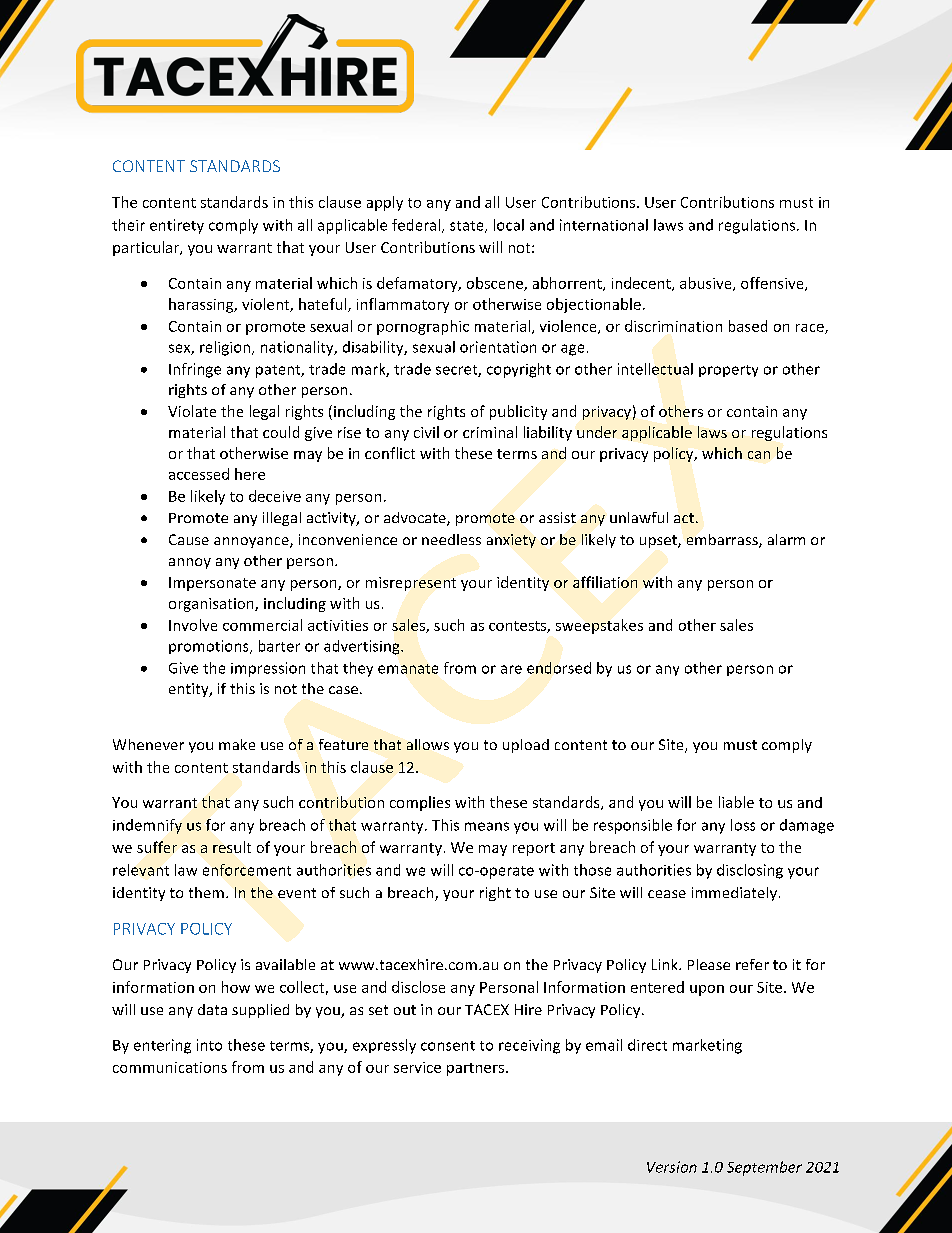 This document has width=952, height=1233. What do you see at coordinates (764, 1168) in the document?
I see `September` at bounding box center [764, 1168].
